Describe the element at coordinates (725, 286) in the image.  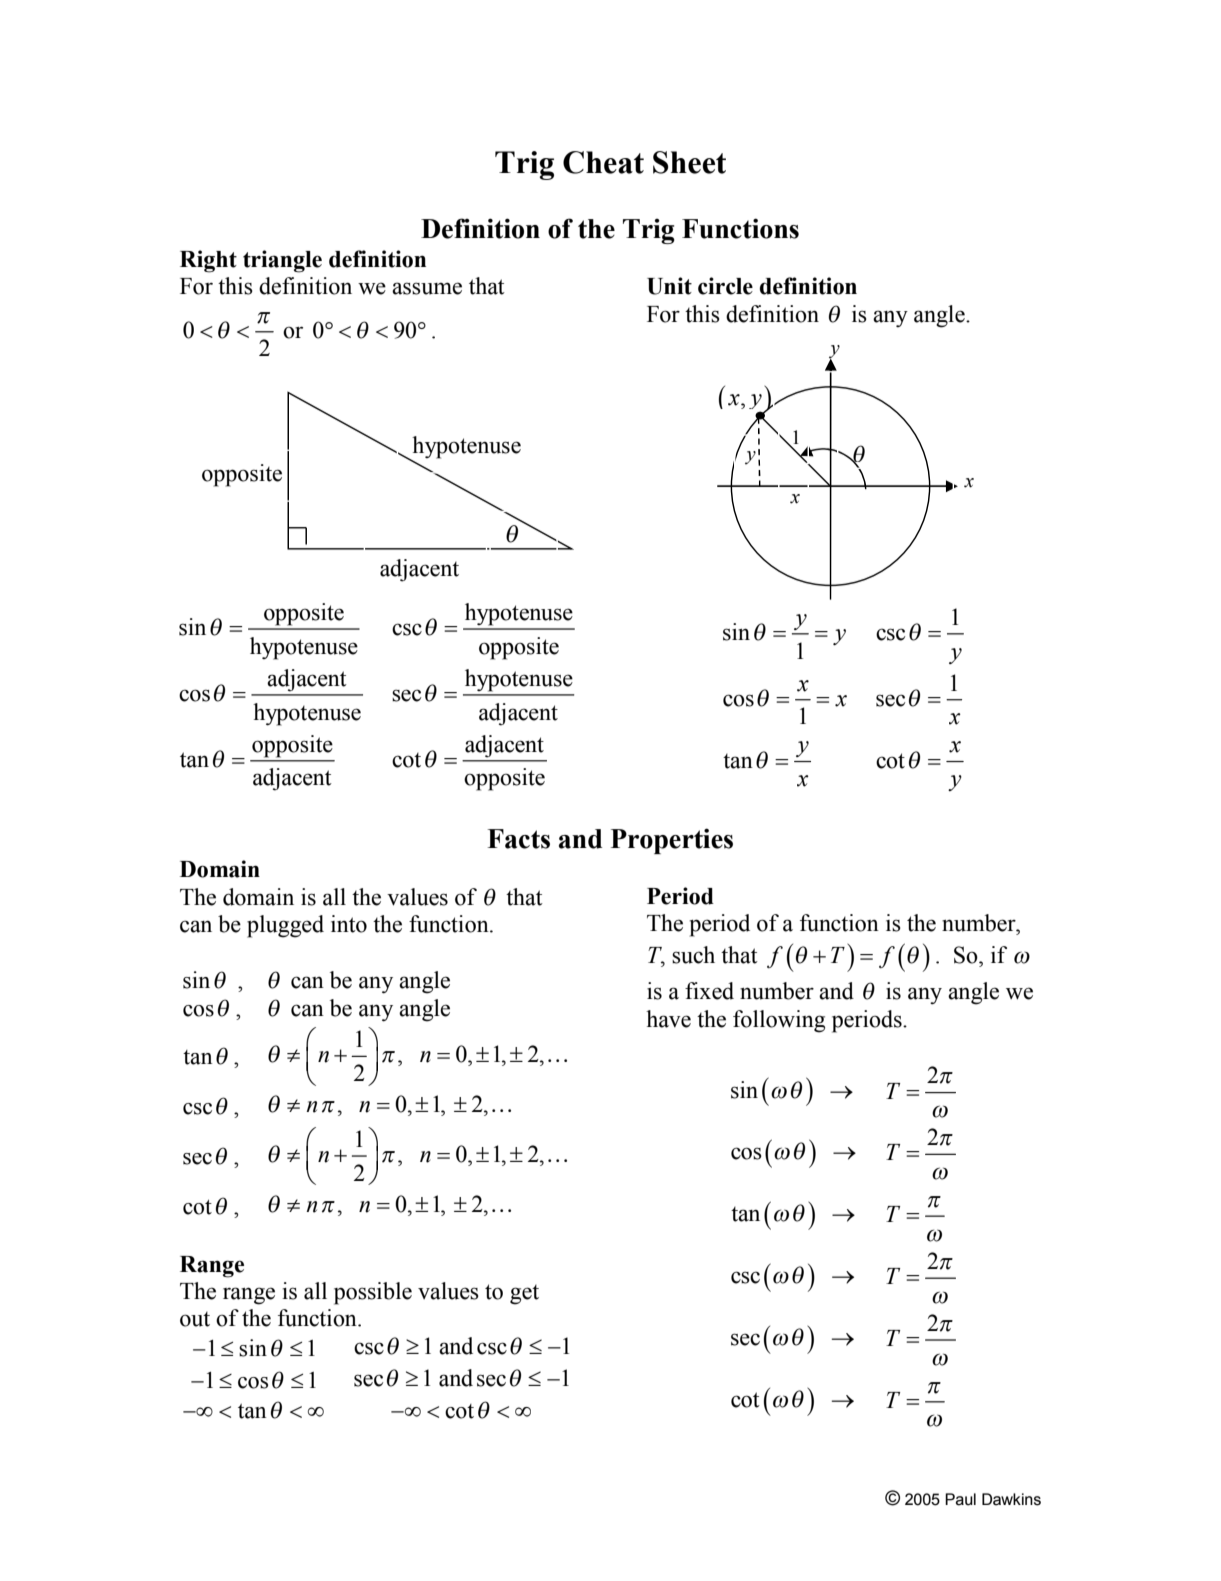
I see `circle` at that location.
